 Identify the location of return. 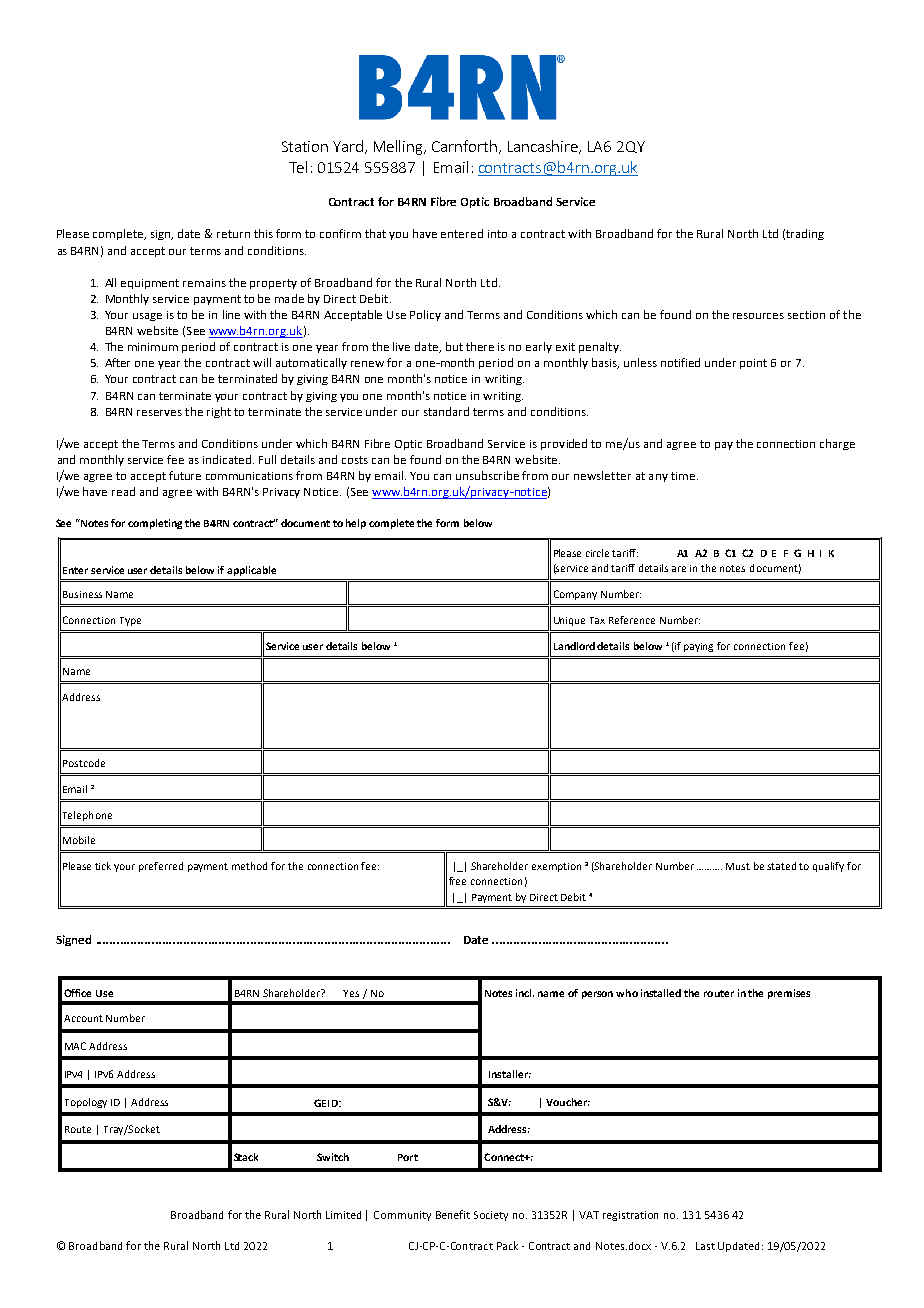
(233, 234).
